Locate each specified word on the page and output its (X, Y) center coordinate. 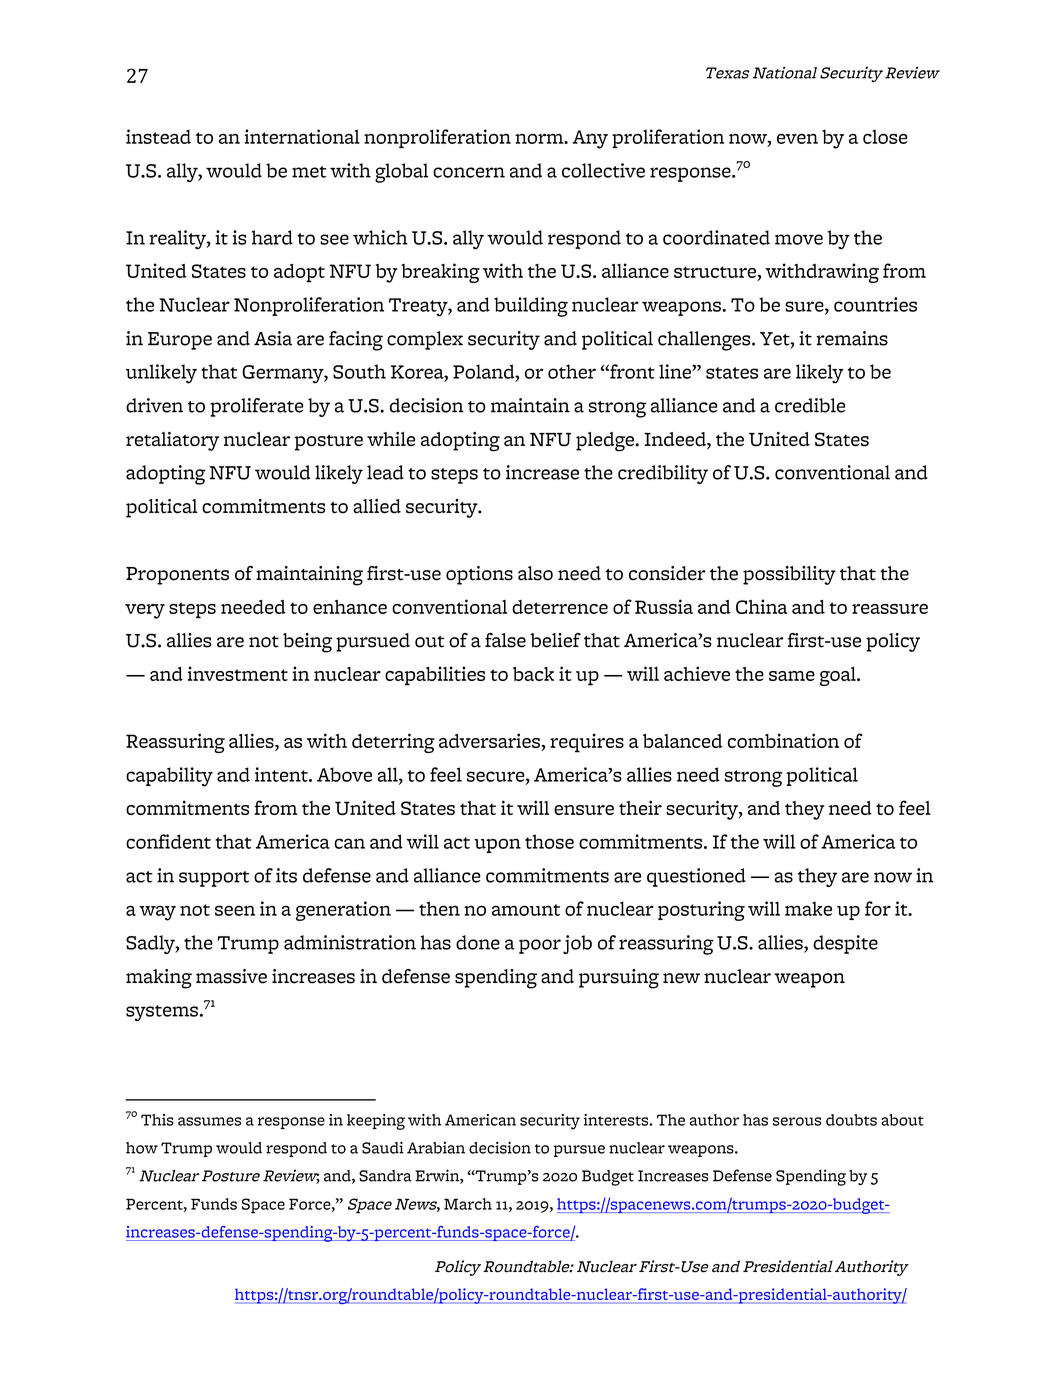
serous (797, 1121)
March (468, 1204)
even (797, 139)
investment (238, 673)
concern (469, 172)
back (533, 674)
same (792, 676)
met (309, 172)
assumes (209, 1121)
